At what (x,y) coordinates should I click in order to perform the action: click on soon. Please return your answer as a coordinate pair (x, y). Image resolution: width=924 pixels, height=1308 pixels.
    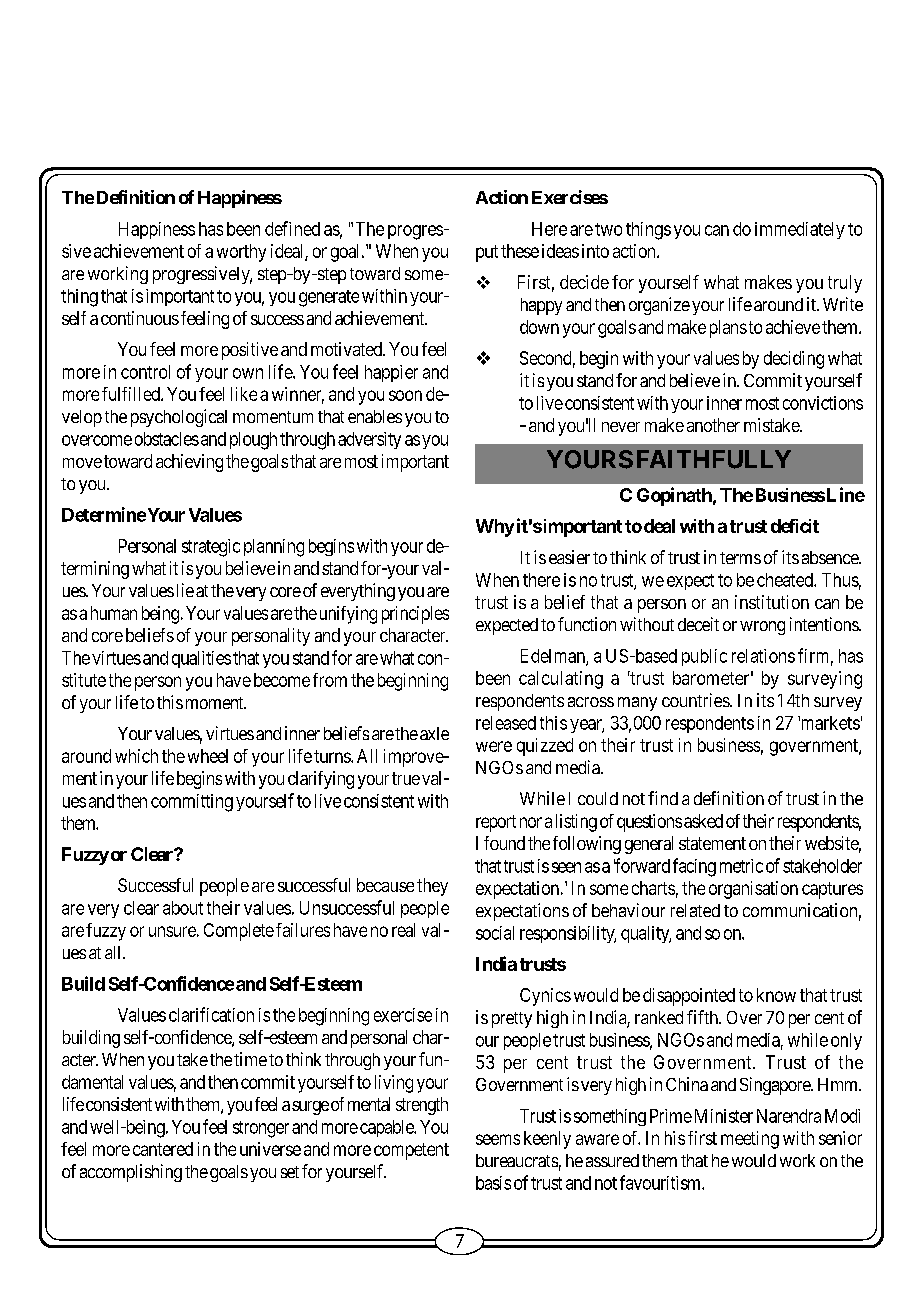
    Looking at the image, I should click on (405, 395).
